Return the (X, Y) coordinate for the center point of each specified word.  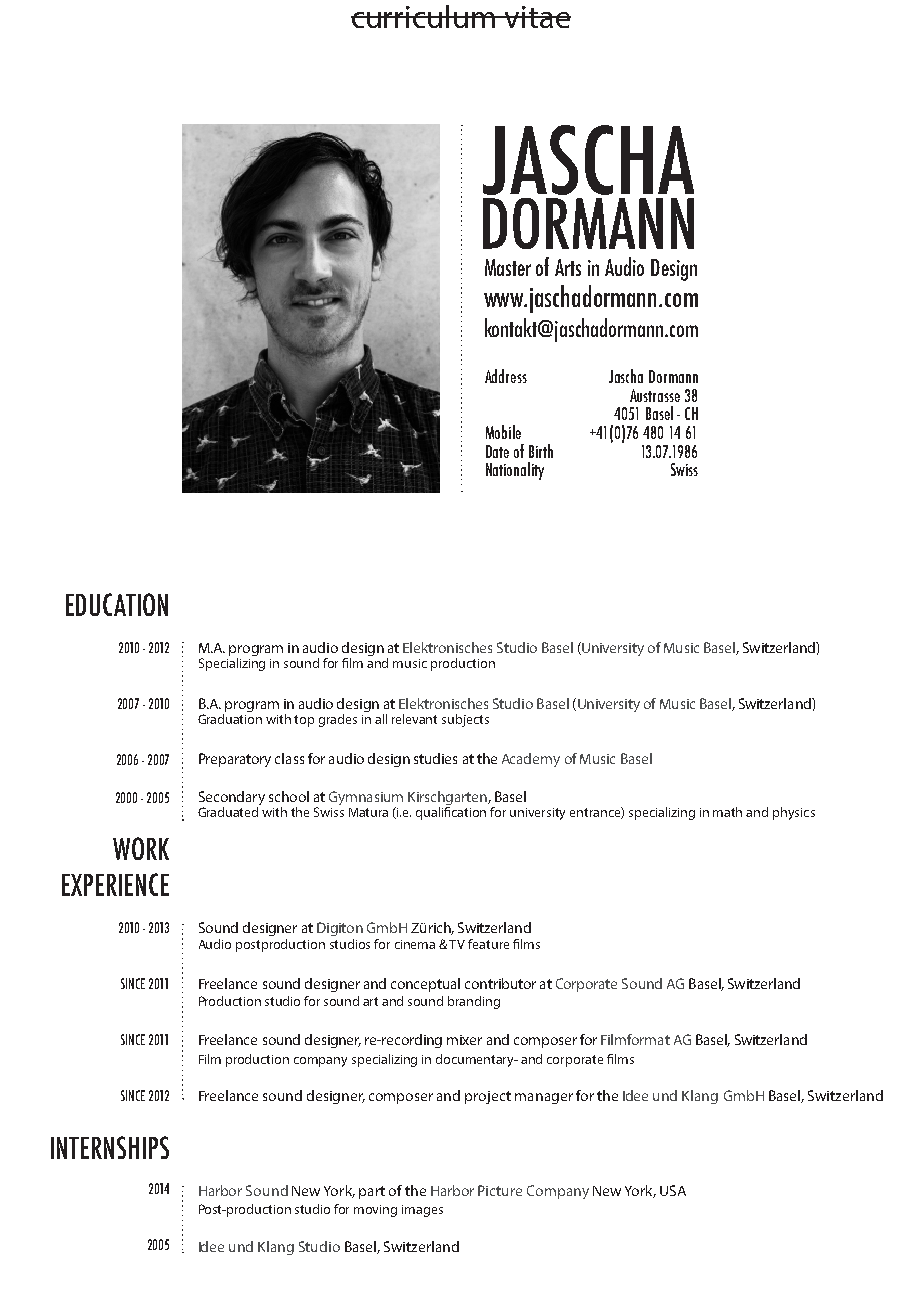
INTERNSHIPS (110, 1147)
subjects (465, 720)
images (422, 1211)
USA (673, 1190)
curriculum (424, 16)
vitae (537, 17)
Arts (568, 267)
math (727, 812)
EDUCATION (117, 604)
